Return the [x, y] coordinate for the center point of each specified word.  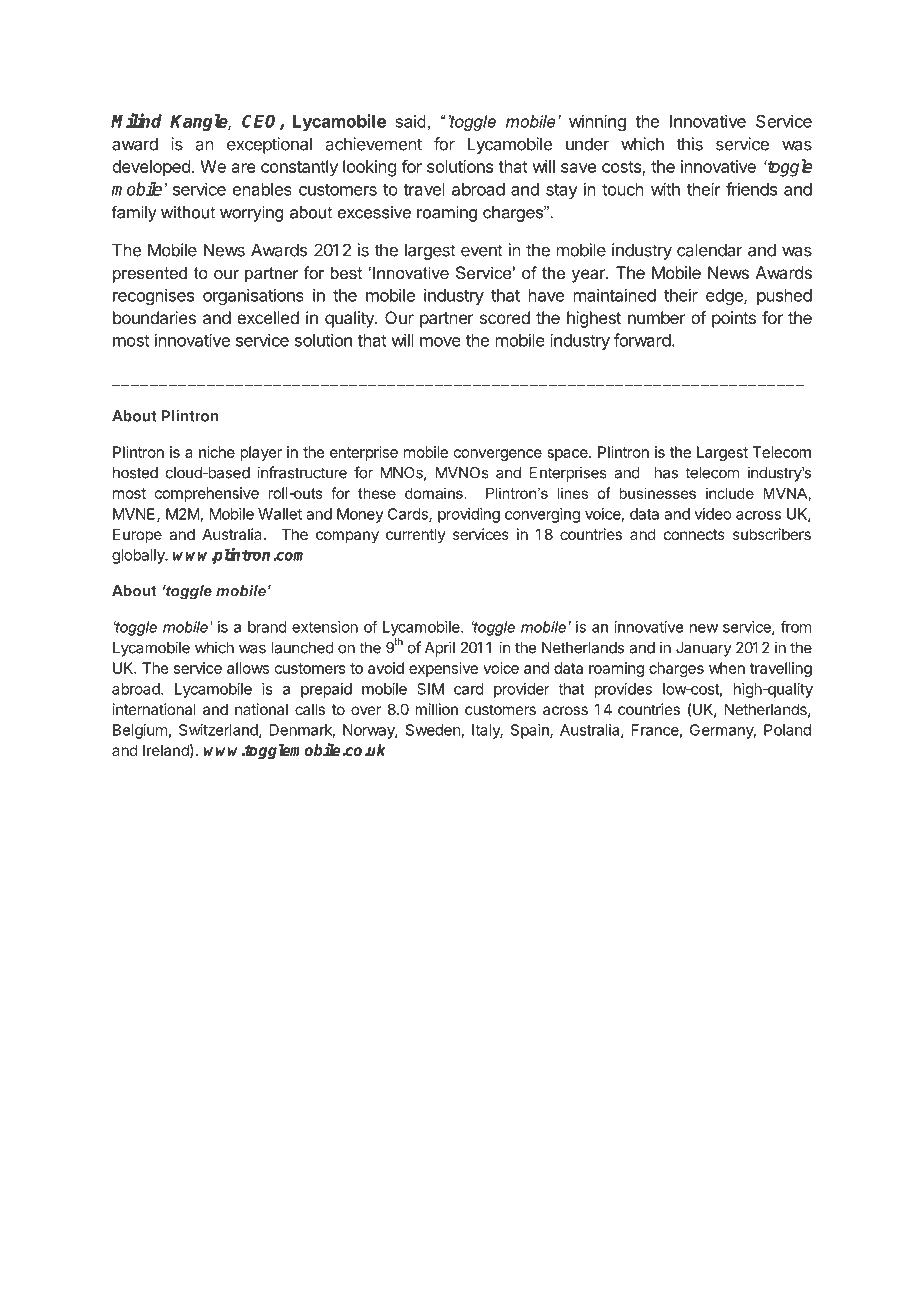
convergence [498, 455]
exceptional [269, 145]
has [666, 473]
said [410, 121]
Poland [787, 730]
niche [217, 452]
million [436, 709]
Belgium [140, 731]
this [689, 144]
